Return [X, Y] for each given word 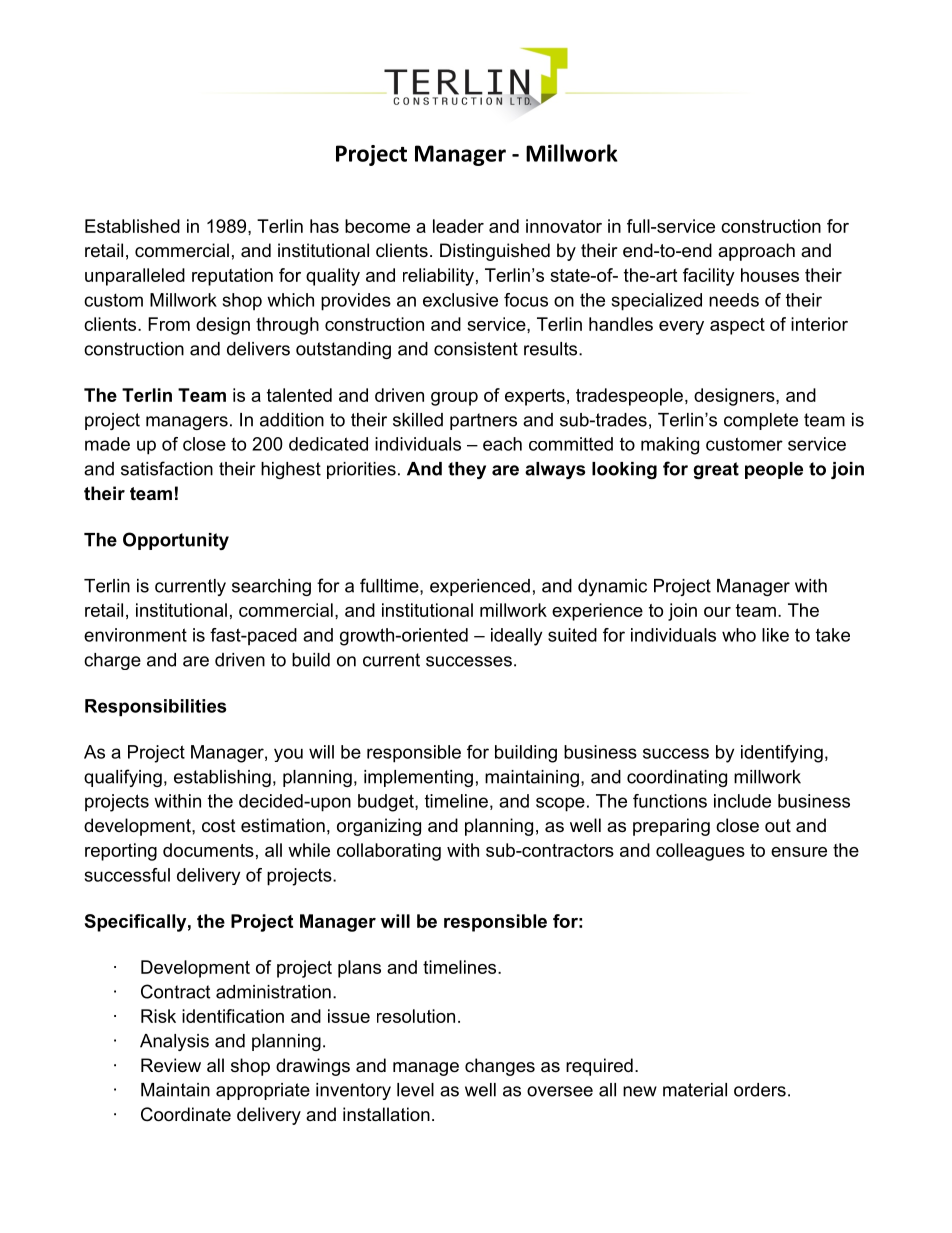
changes [500, 1067]
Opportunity [176, 541]
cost [219, 826]
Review [171, 1065]
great [716, 470]
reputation [232, 277]
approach [756, 252]
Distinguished [495, 252]
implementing [418, 778]
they [467, 470]
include [742, 801]
